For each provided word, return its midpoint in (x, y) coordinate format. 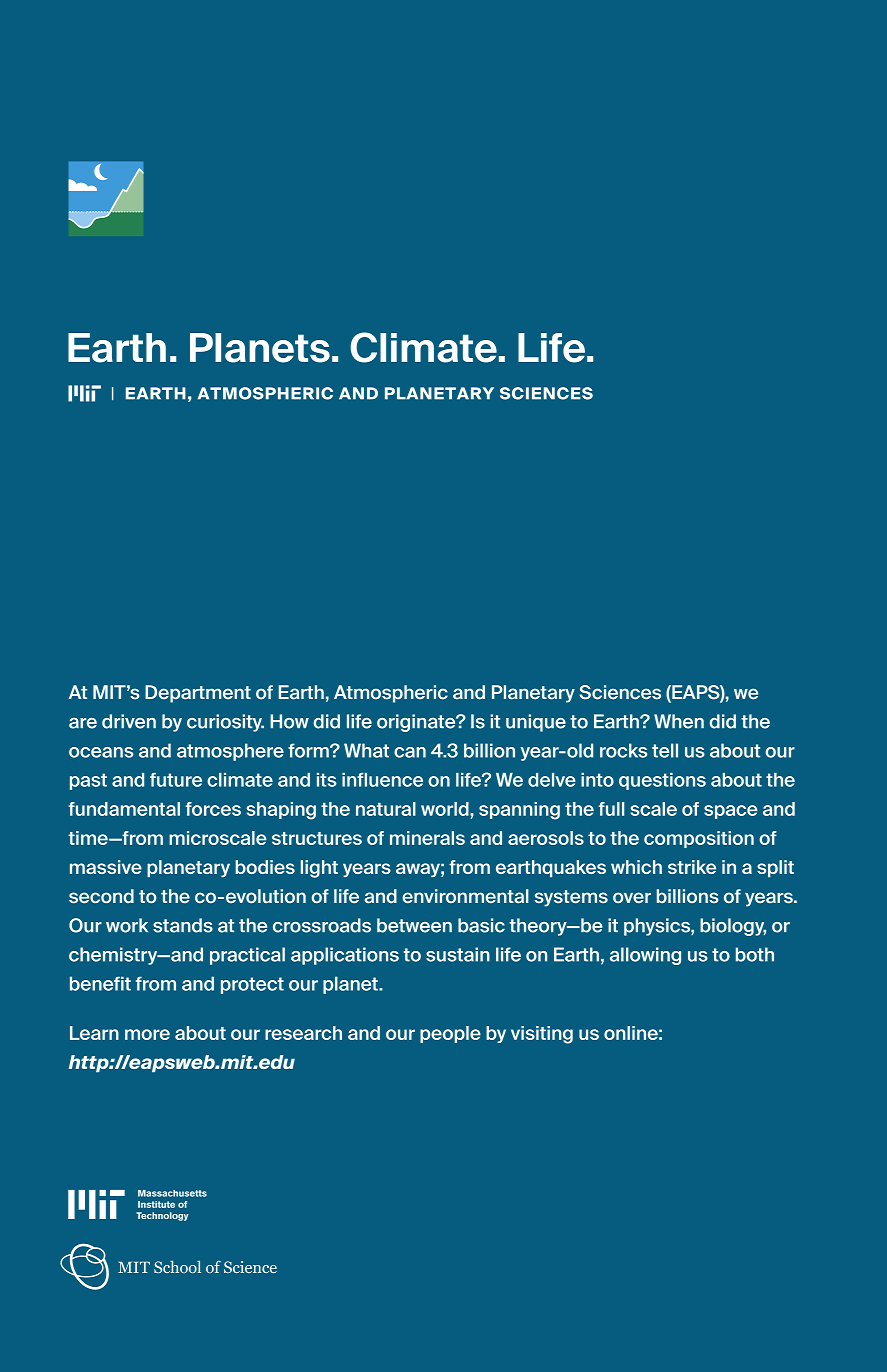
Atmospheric (391, 694)
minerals (427, 838)
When (679, 721)
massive (106, 867)
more (147, 1034)
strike (692, 867)
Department (198, 694)
